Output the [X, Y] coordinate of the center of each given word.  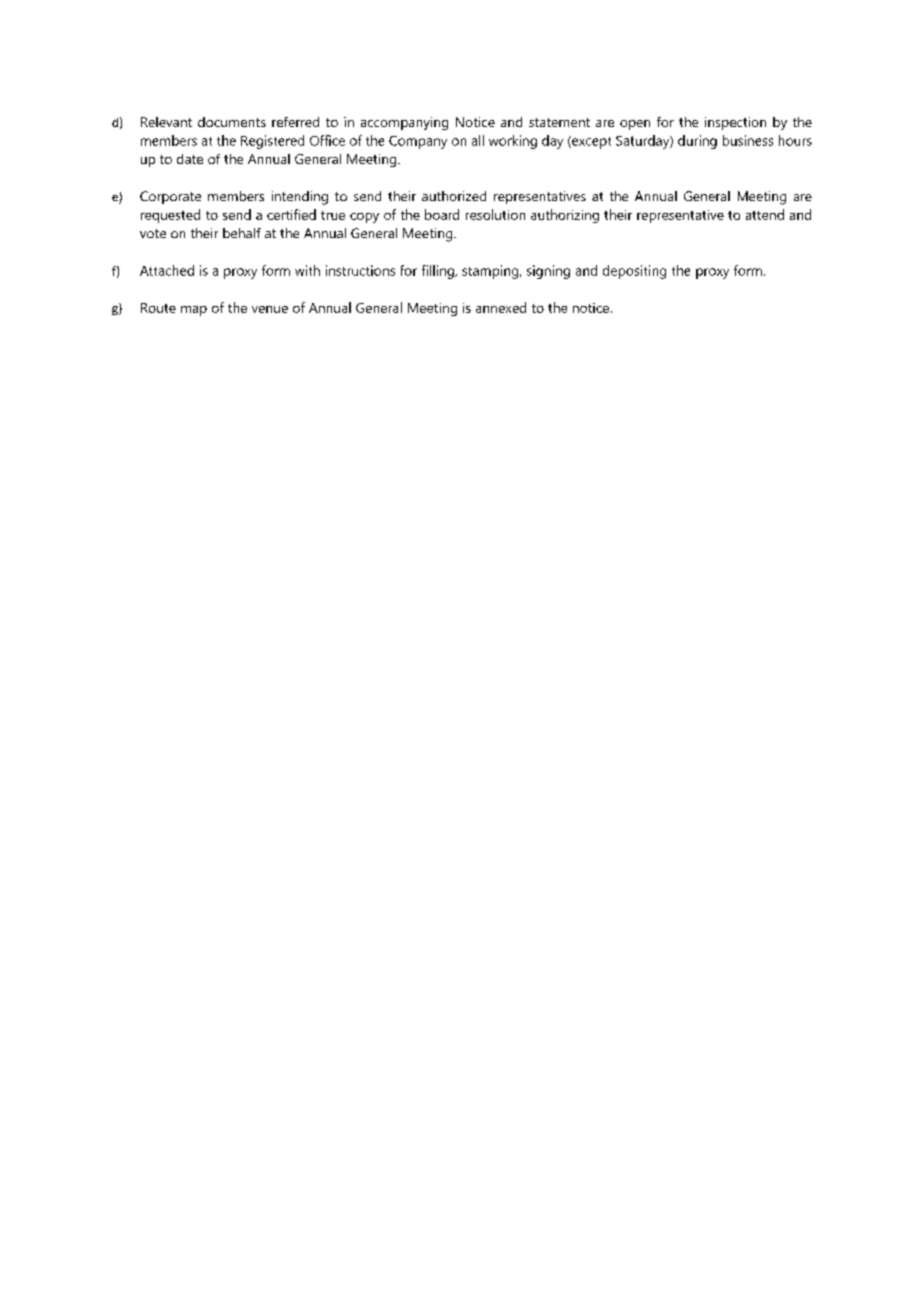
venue [270, 309]
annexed [501, 307]
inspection [735, 123]
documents [232, 122]
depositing [634, 272]
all [478, 140]
